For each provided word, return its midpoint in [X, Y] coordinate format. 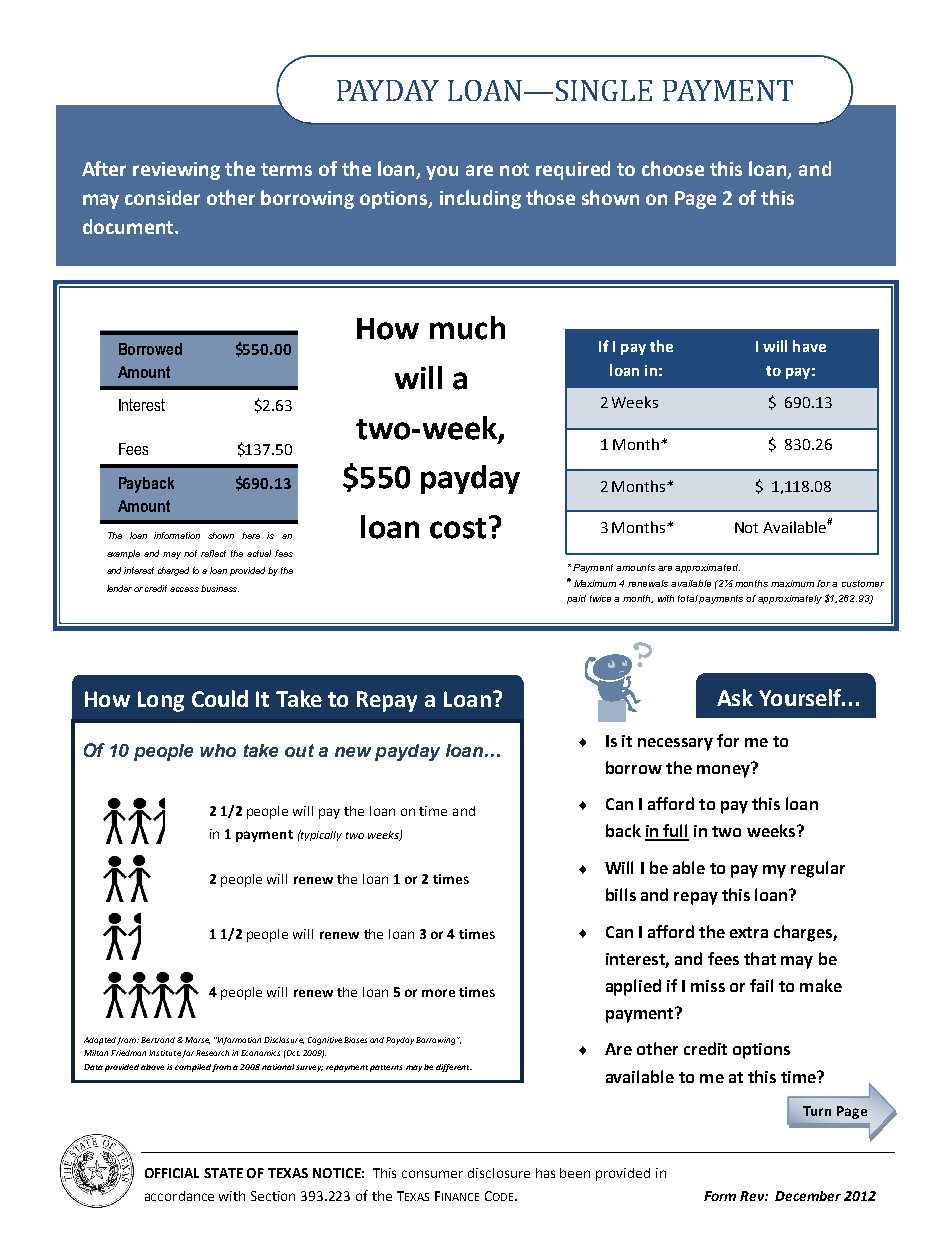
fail [761, 985]
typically [320, 835]
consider [162, 197]
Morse [197, 1040]
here [251, 535]
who [218, 750]
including [480, 199]
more [438, 993]
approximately [790, 599]
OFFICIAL [172, 1173]
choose [673, 168]
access [184, 589]
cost [458, 528]
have [809, 346]
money [724, 770]
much [467, 328]
